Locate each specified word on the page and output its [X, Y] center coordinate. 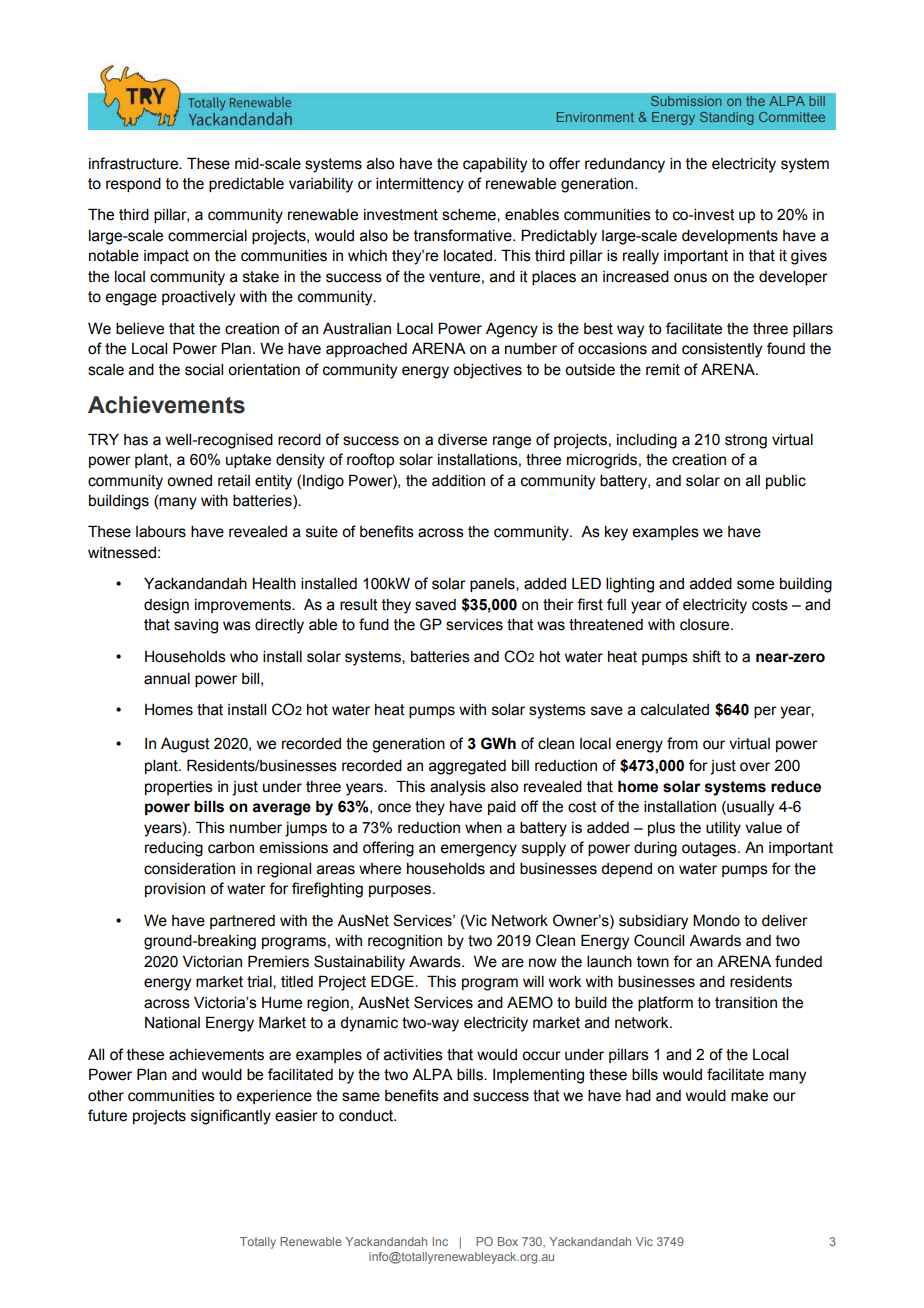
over [755, 767]
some [755, 585]
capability [495, 165]
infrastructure [134, 163]
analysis [458, 788]
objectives [487, 371]
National [172, 1023]
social [204, 370]
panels [493, 585]
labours [161, 532]
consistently [722, 350]
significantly [231, 1117]
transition [746, 1003]
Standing [726, 118]
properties [179, 788]
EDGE [393, 981]
